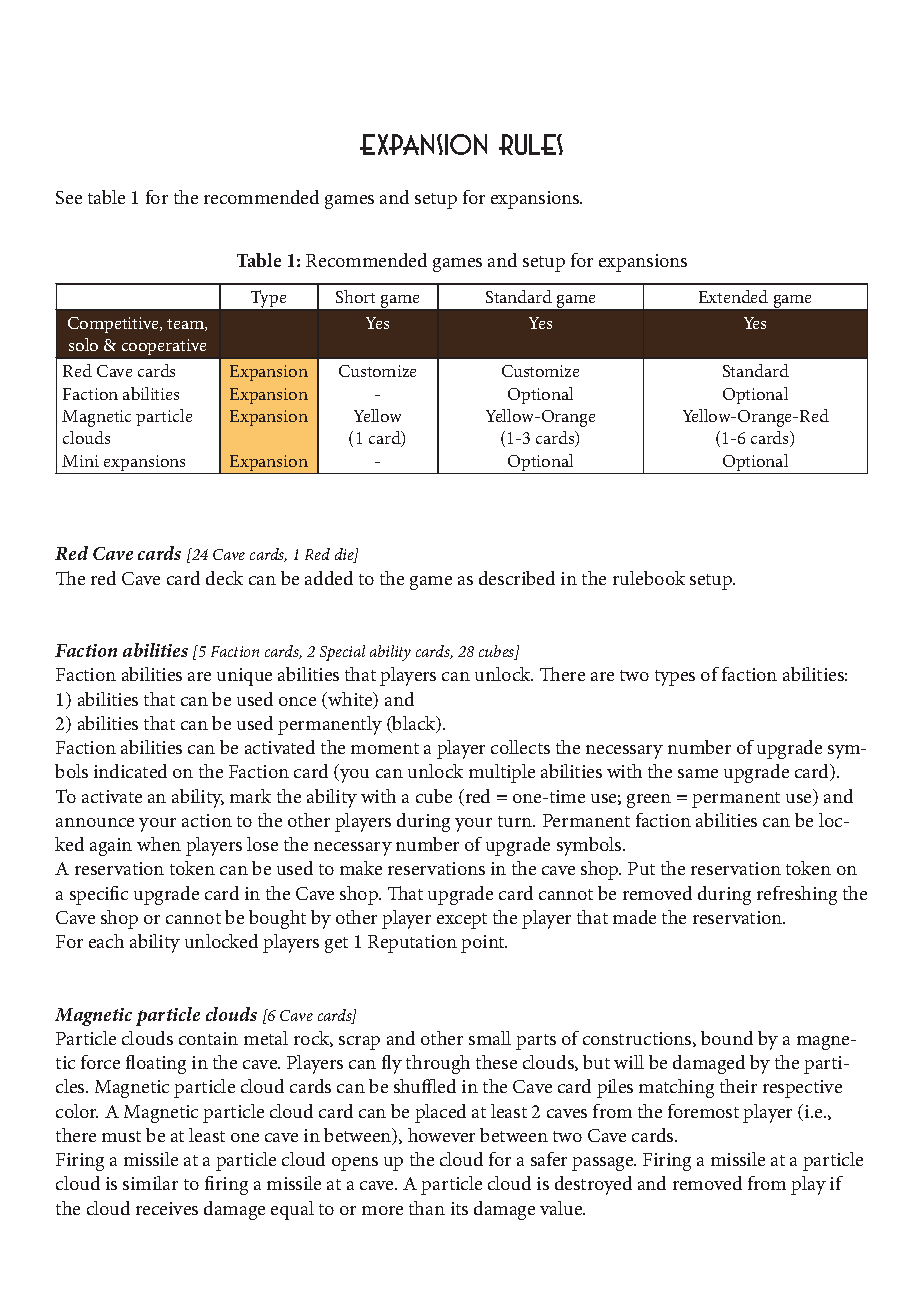 This screenshot has height=1308, width=924. Describe the element at coordinates (244, 677) in the screenshot. I see `unique` at that location.
